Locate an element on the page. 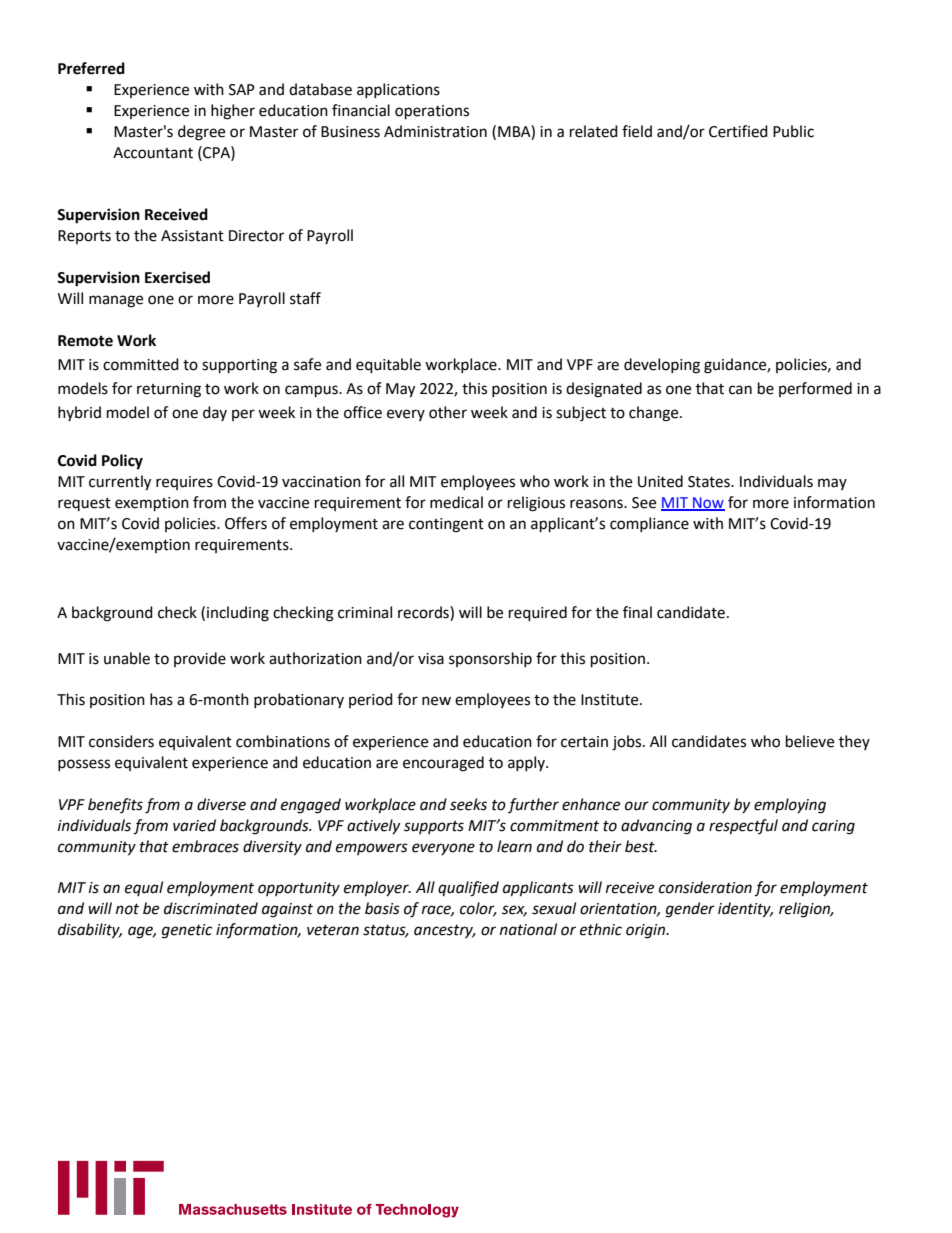  believe is located at coordinates (810, 741).
